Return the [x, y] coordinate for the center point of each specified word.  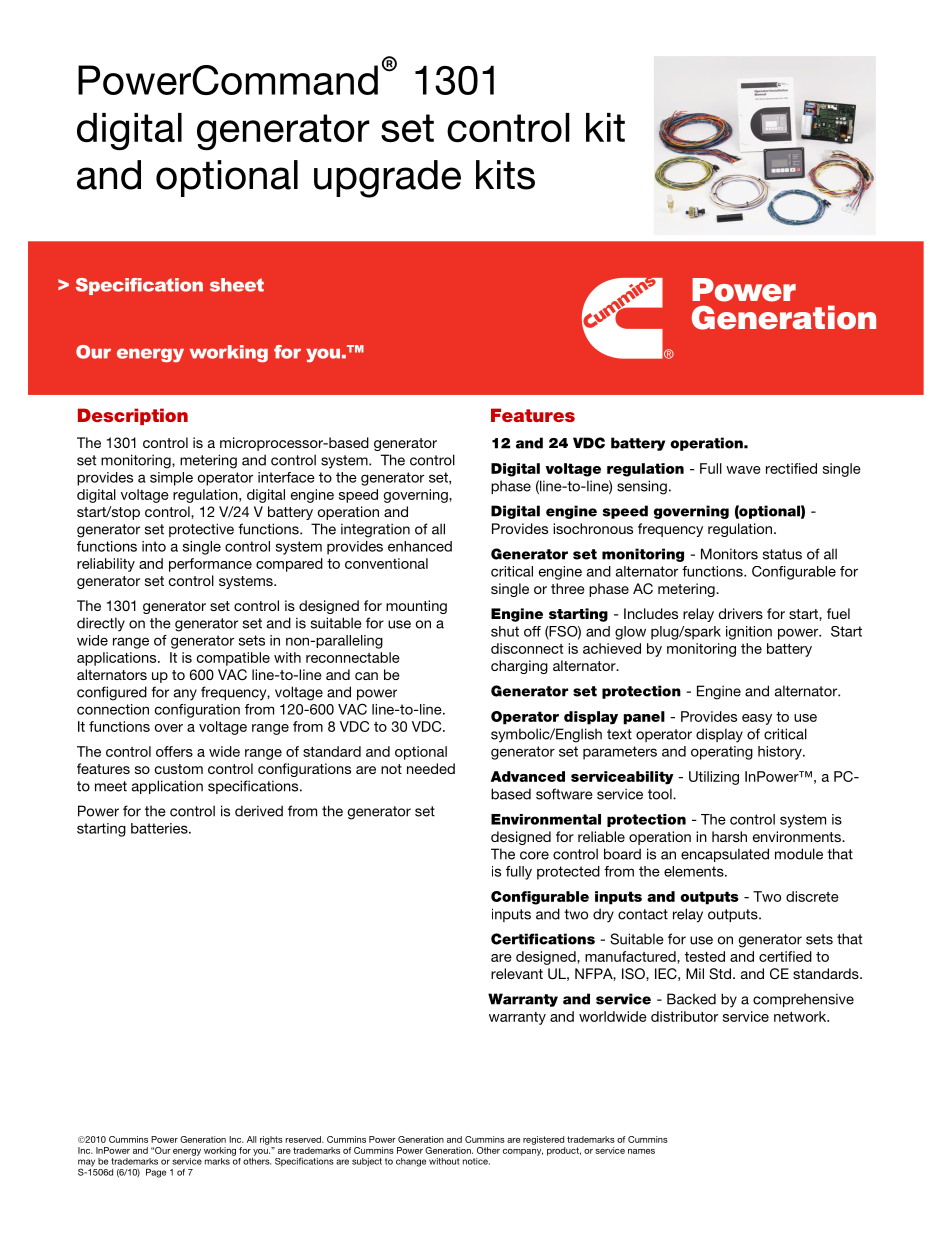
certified [785, 956]
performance [210, 565]
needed [431, 768]
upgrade [387, 179]
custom [179, 769]
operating [722, 753]
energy [187, 1152]
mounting [416, 607]
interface [286, 477]
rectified [791, 468]
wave [743, 470]
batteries [160, 828]
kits [505, 175]
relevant [517, 973]
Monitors [729, 554]
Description [133, 416]
